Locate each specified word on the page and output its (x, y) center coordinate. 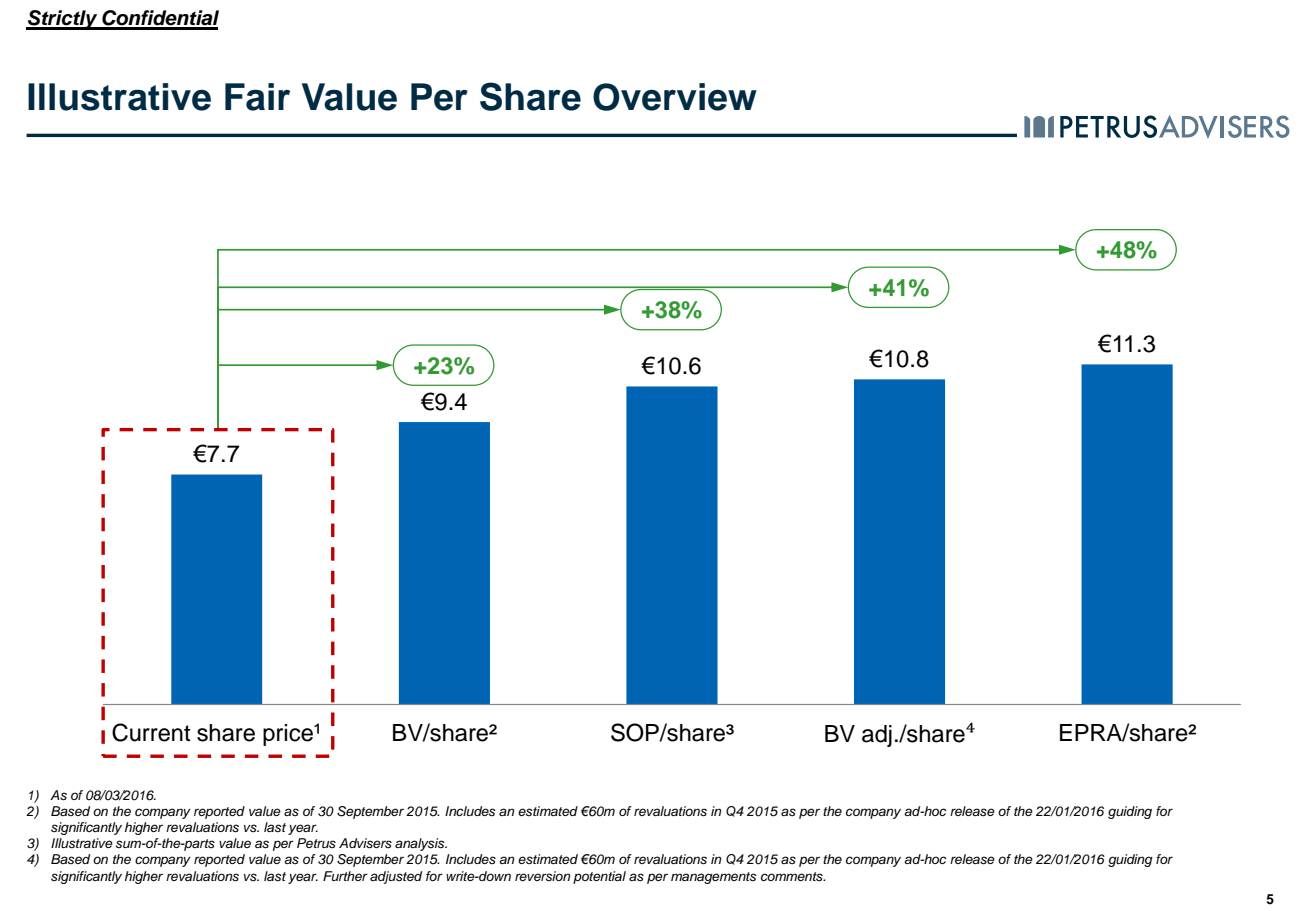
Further (345, 876)
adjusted (396, 877)
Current (151, 732)
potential (599, 877)
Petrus (316, 843)
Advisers (365, 843)
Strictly (63, 20)
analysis (421, 844)
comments (793, 877)
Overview (675, 97)
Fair (257, 97)
